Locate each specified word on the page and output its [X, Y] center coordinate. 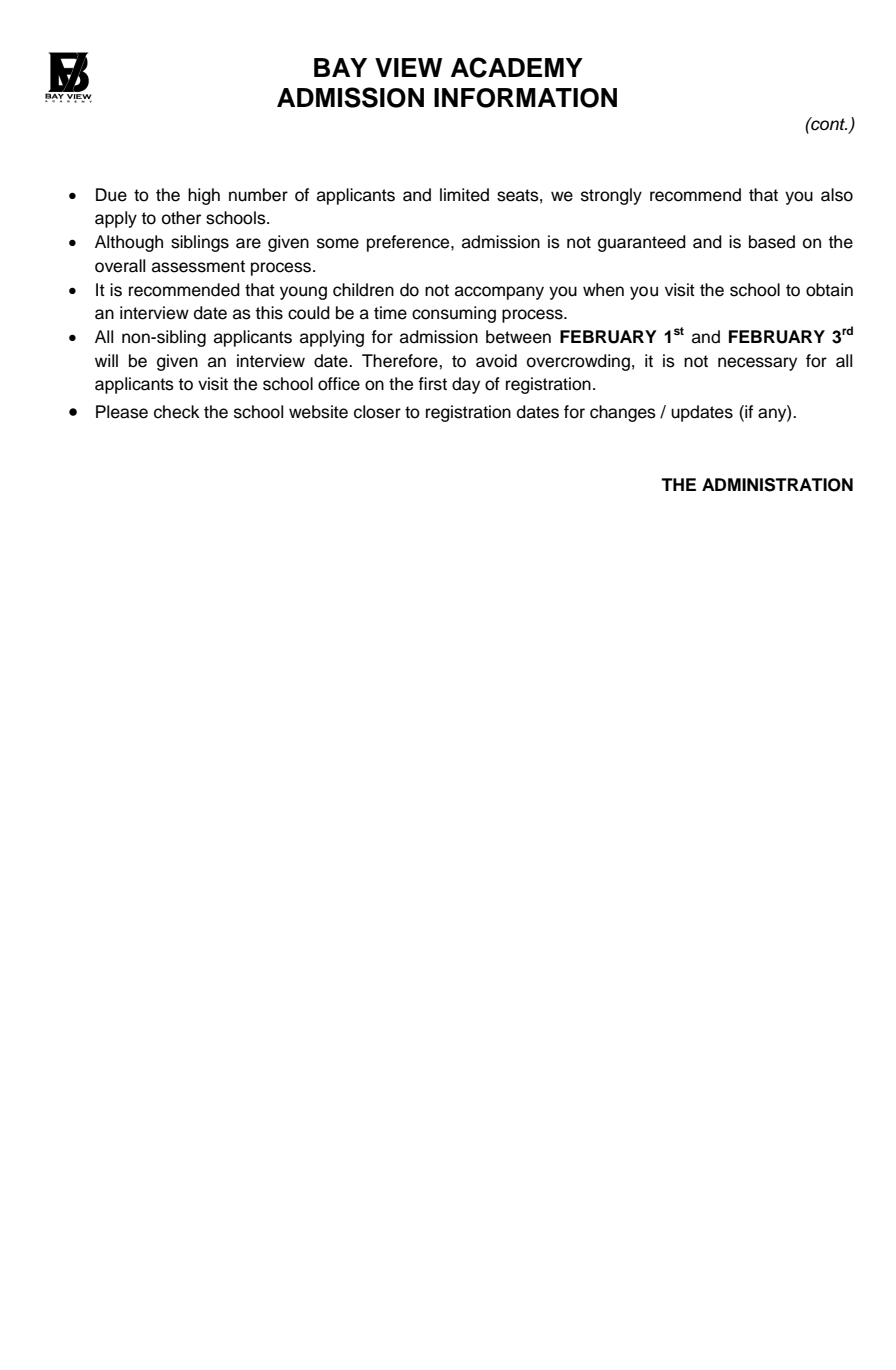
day [466, 385]
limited [464, 195]
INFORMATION [525, 98]
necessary [757, 364]
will [106, 360]
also [837, 195]
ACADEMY [517, 67]
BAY [340, 67]
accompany [499, 293]
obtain [829, 290]
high [204, 196]
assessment [198, 266]
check [177, 412]
